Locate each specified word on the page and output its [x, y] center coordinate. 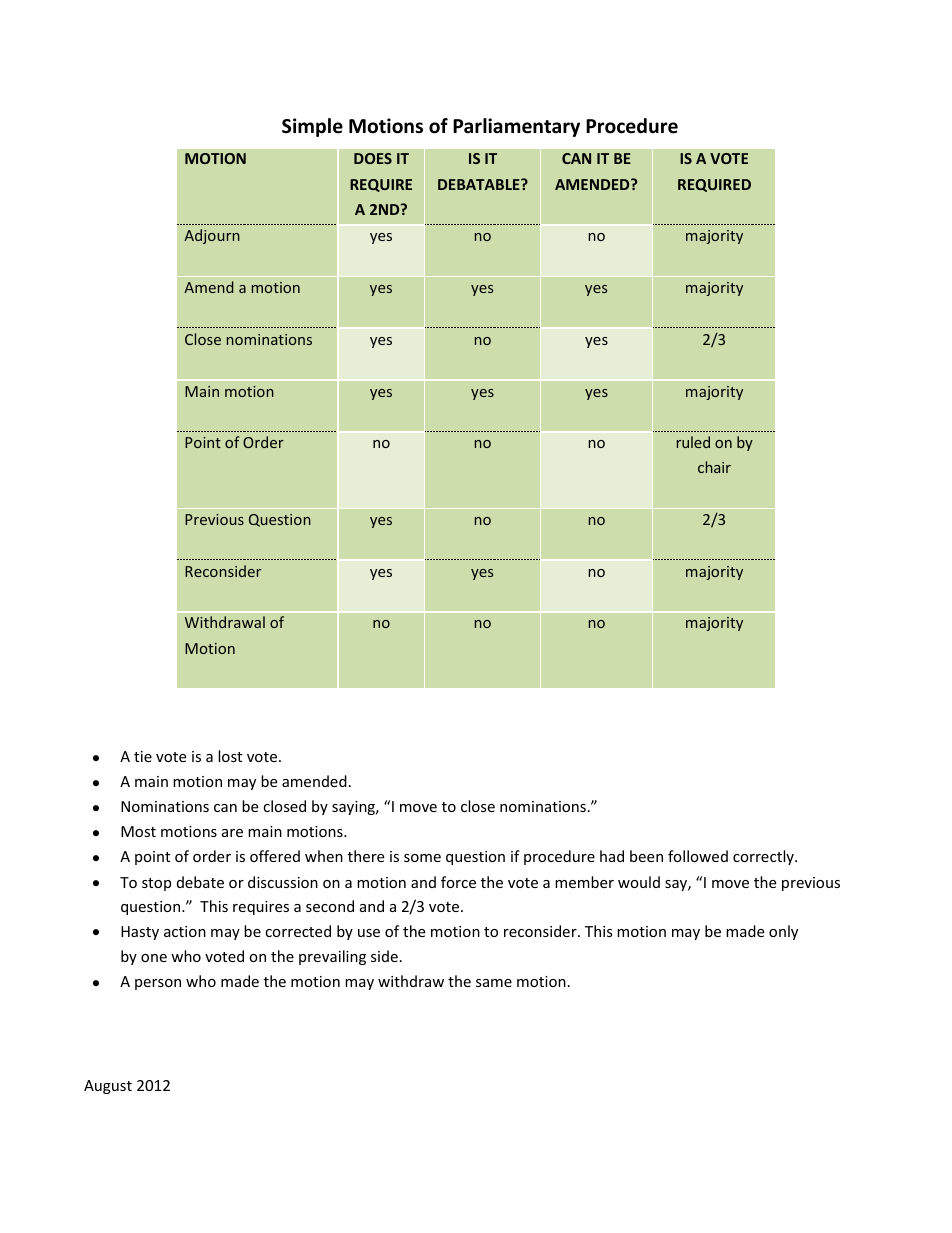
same [494, 983]
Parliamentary [516, 127]
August [108, 1087]
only [783, 932]
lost [230, 756]
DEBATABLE [480, 184]
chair [714, 467]
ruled [693, 442]
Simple [312, 127]
